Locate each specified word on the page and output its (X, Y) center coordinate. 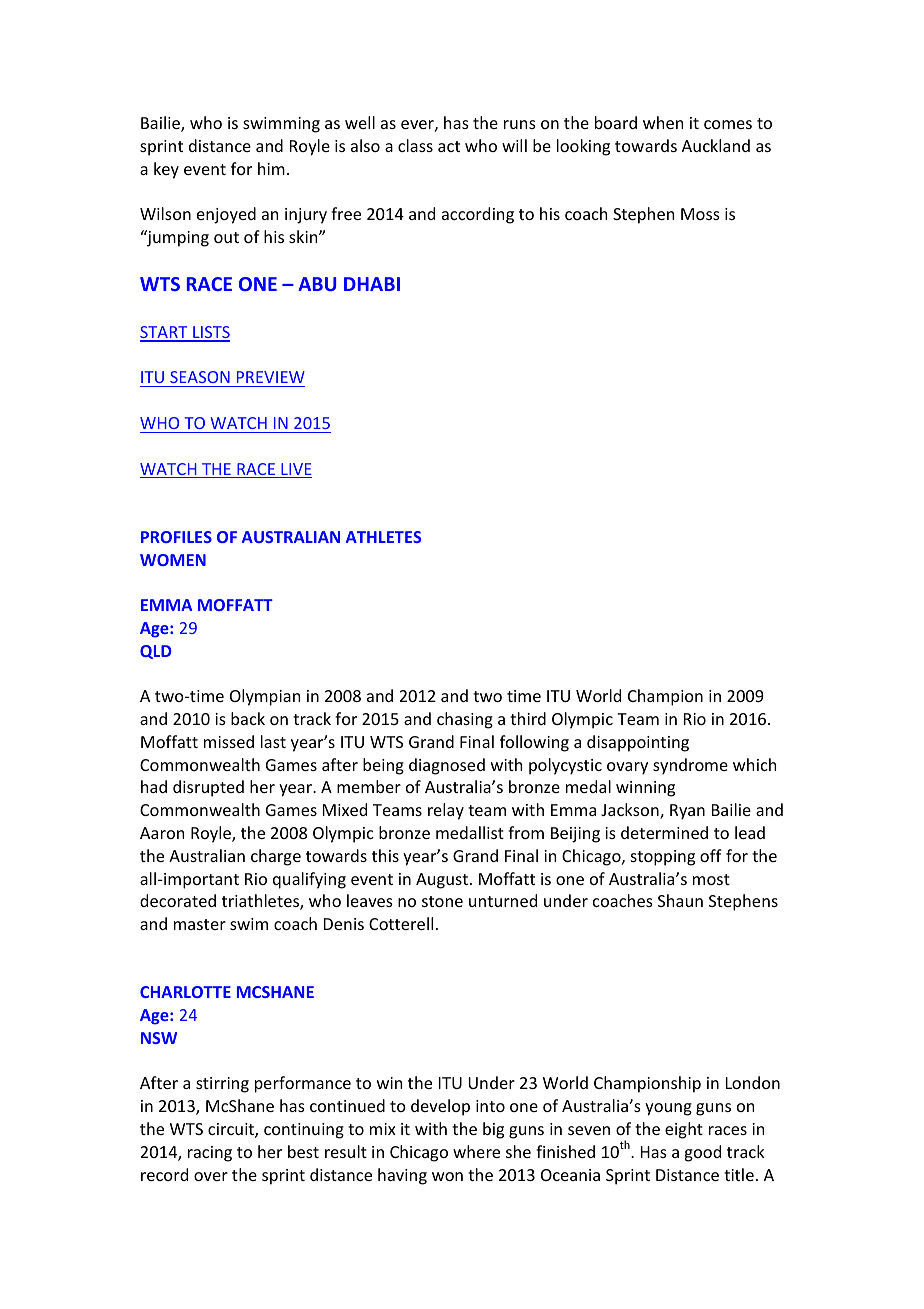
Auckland (716, 145)
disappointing (638, 743)
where (476, 1151)
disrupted (208, 788)
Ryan (687, 812)
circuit (232, 1130)
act (449, 146)
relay (446, 811)
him (271, 168)
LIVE (295, 470)
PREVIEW (271, 377)
